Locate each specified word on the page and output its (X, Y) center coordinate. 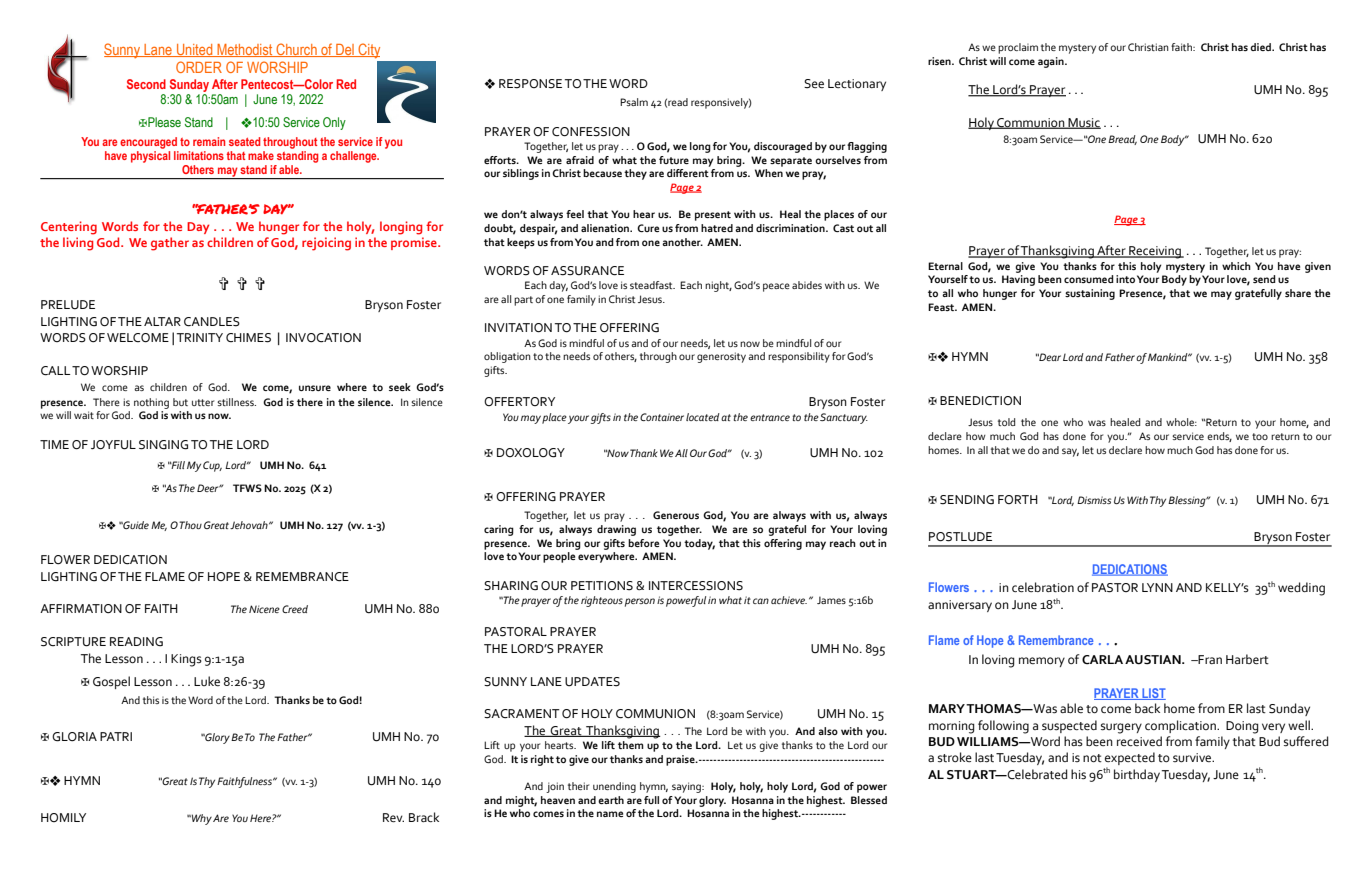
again (1052, 62)
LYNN (1157, 587)
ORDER (199, 67)
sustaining (1090, 294)
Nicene (264, 609)
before (643, 543)
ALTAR (162, 321)
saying (687, 787)
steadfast (652, 285)
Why (200, 819)
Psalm (634, 102)
